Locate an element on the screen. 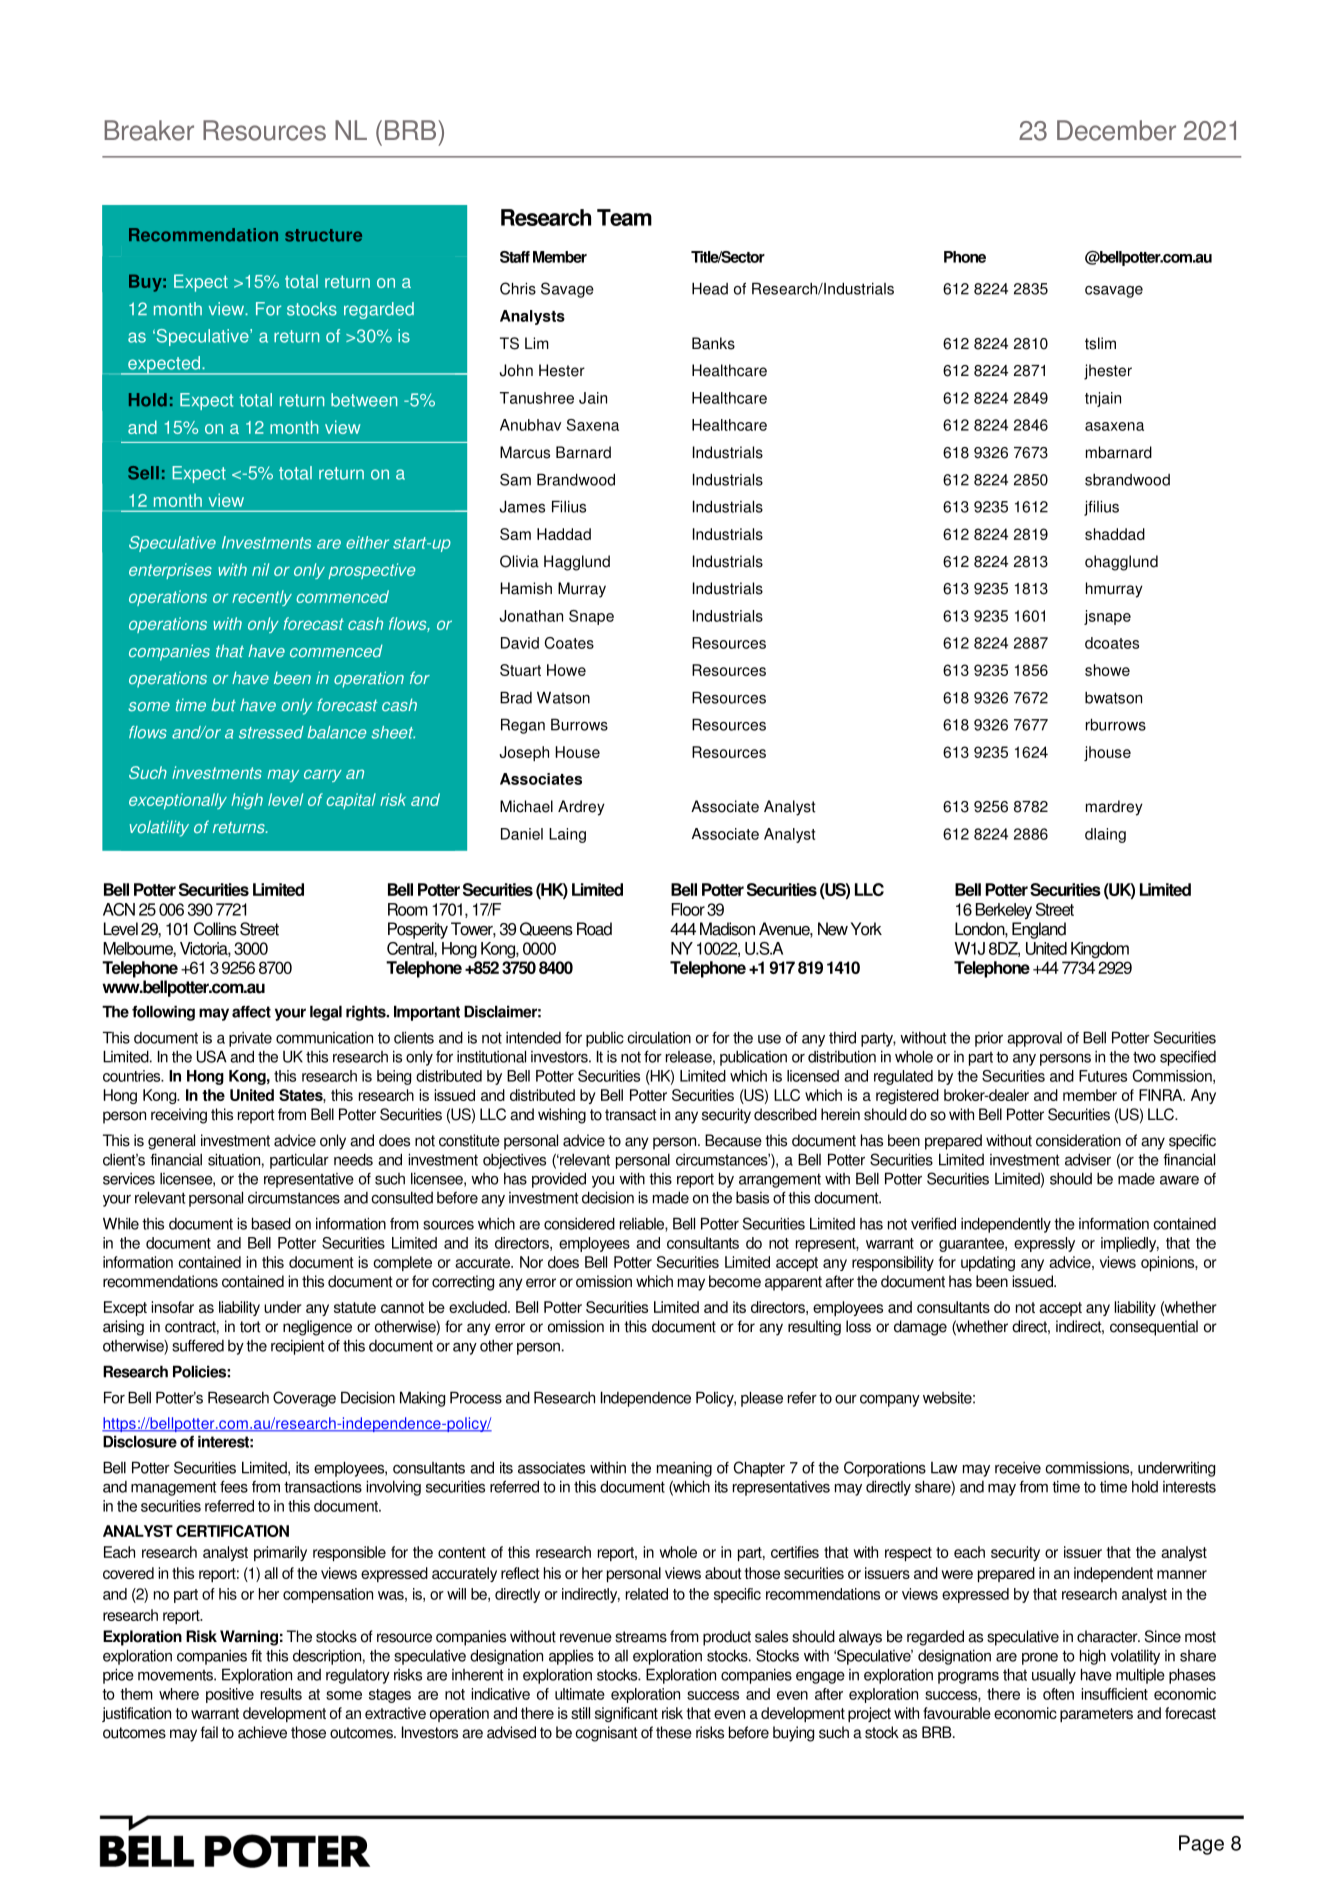 The width and height of the screenshot is (1343, 1900). recently is located at coordinates (262, 598).
